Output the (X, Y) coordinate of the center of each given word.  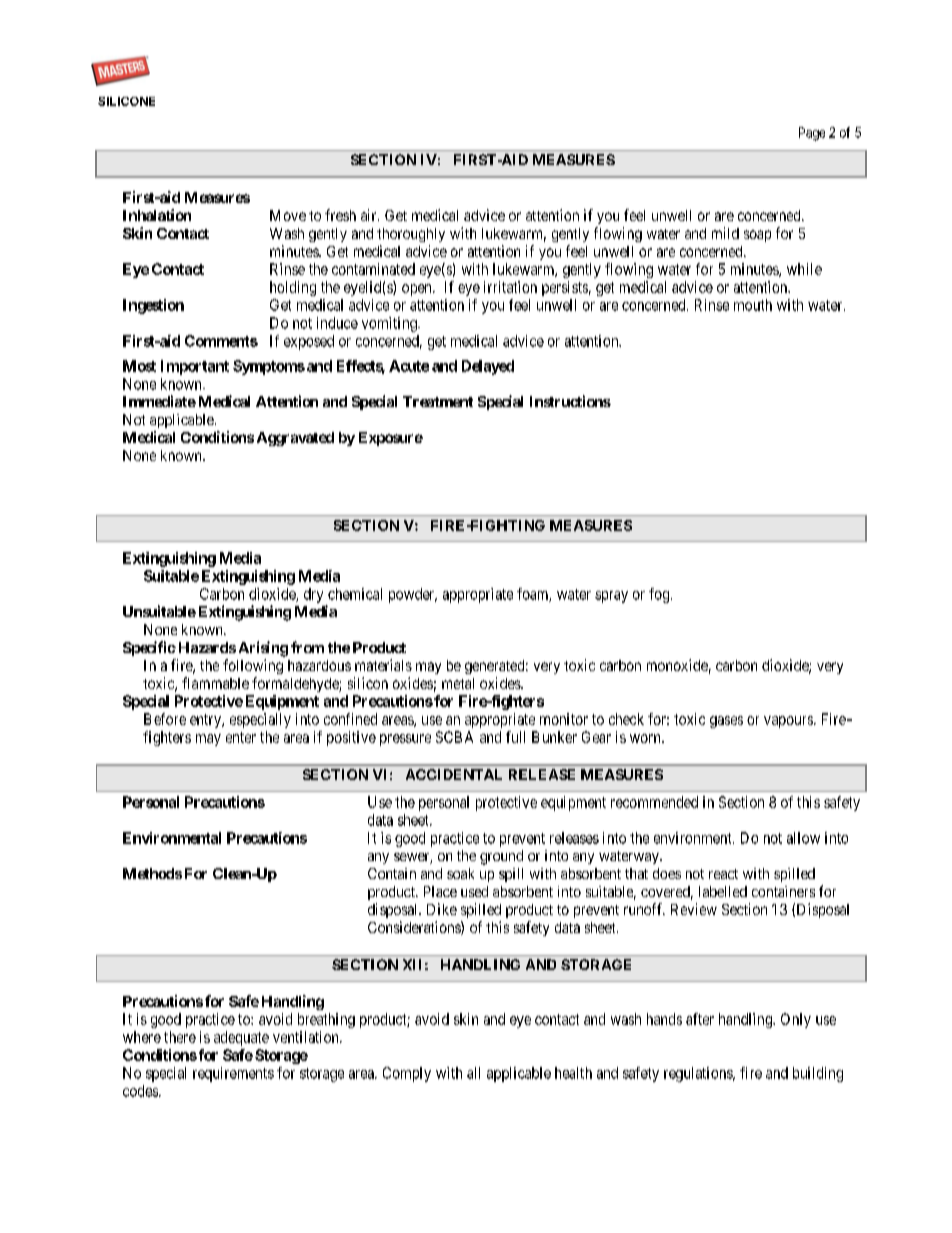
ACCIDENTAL (454, 774)
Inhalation (157, 215)
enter (241, 737)
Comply (407, 1074)
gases (726, 722)
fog (660, 595)
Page (812, 134)
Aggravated (295, 439)
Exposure (391, 439)
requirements (233, 1074)
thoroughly (411, 235)
